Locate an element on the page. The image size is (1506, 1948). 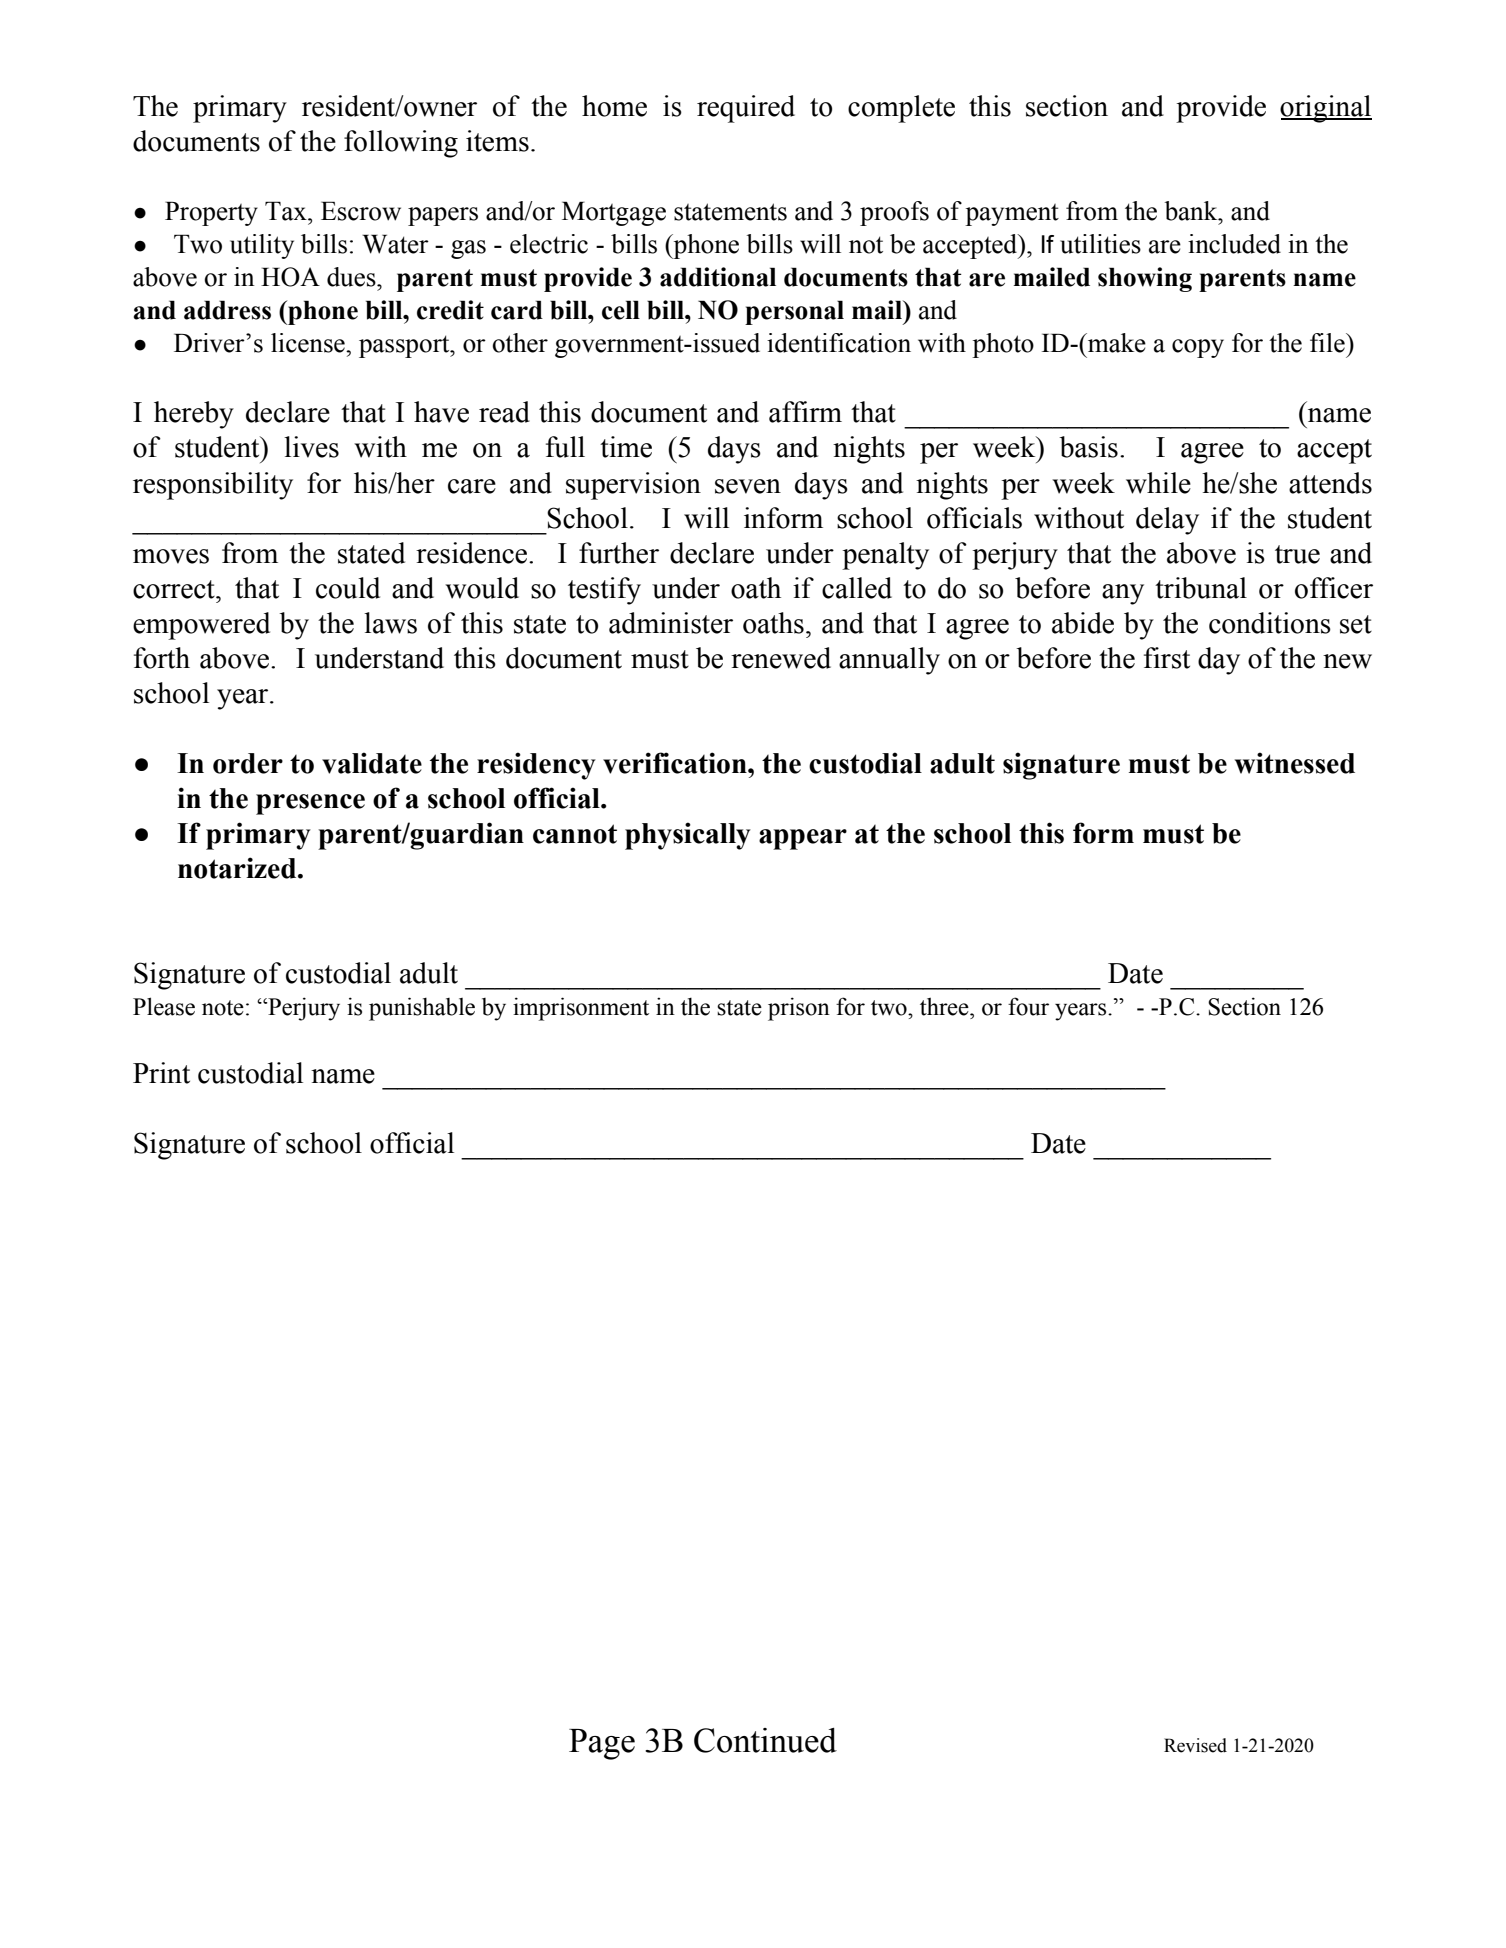
Tax is located at coordinates (287, 211).
